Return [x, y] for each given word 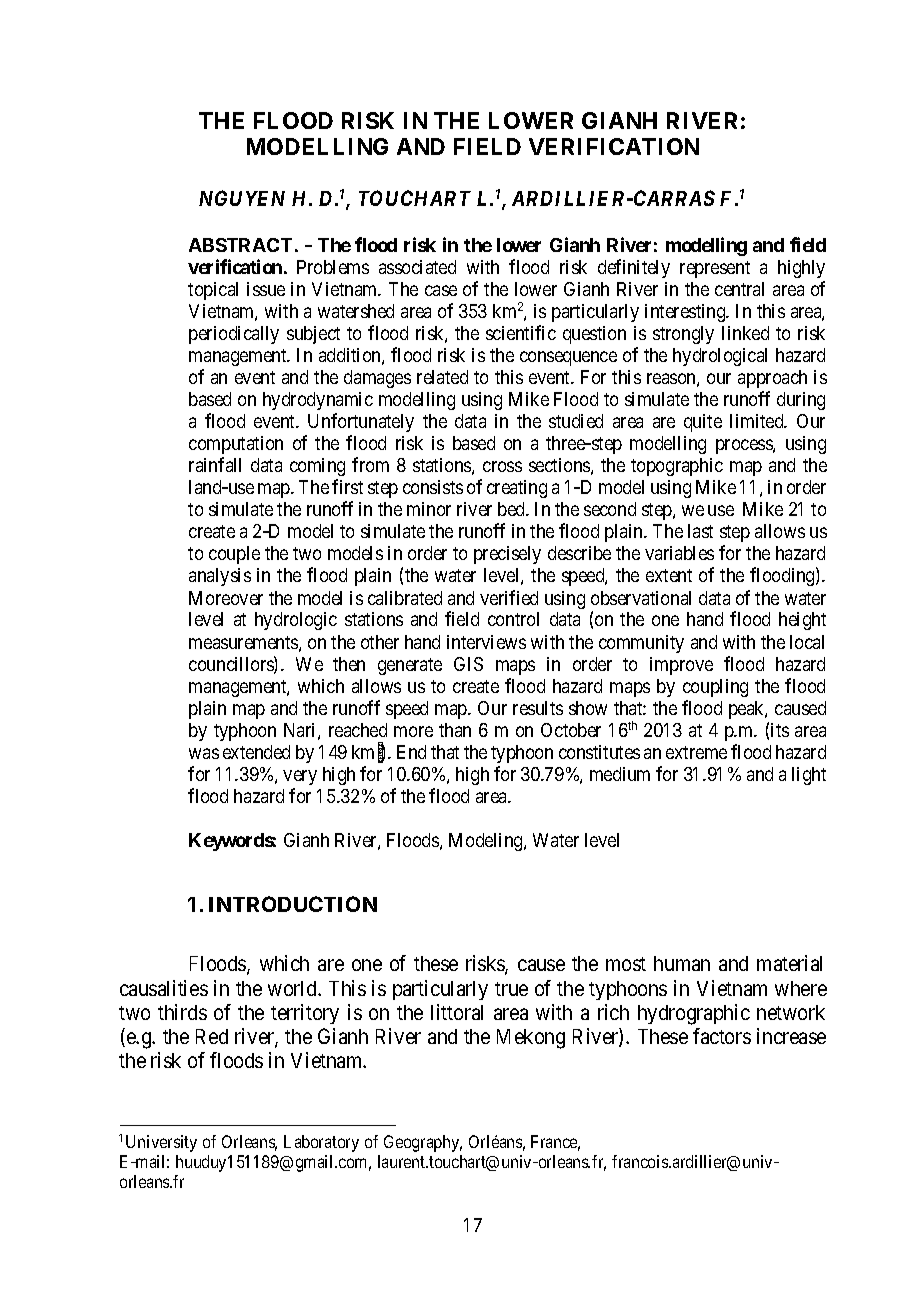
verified [509, 597]
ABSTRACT [240, 245]
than [455, 730]
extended [256, 752]
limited [758, 421]
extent [669, 575]
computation [236, 445]
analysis [220, 577]
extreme [696, 752]
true [511, 989]
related [442, 377]
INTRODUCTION [293, 904]
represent [715, 269]
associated [417, 267]
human [682, 963]
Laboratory [321, 1143]
